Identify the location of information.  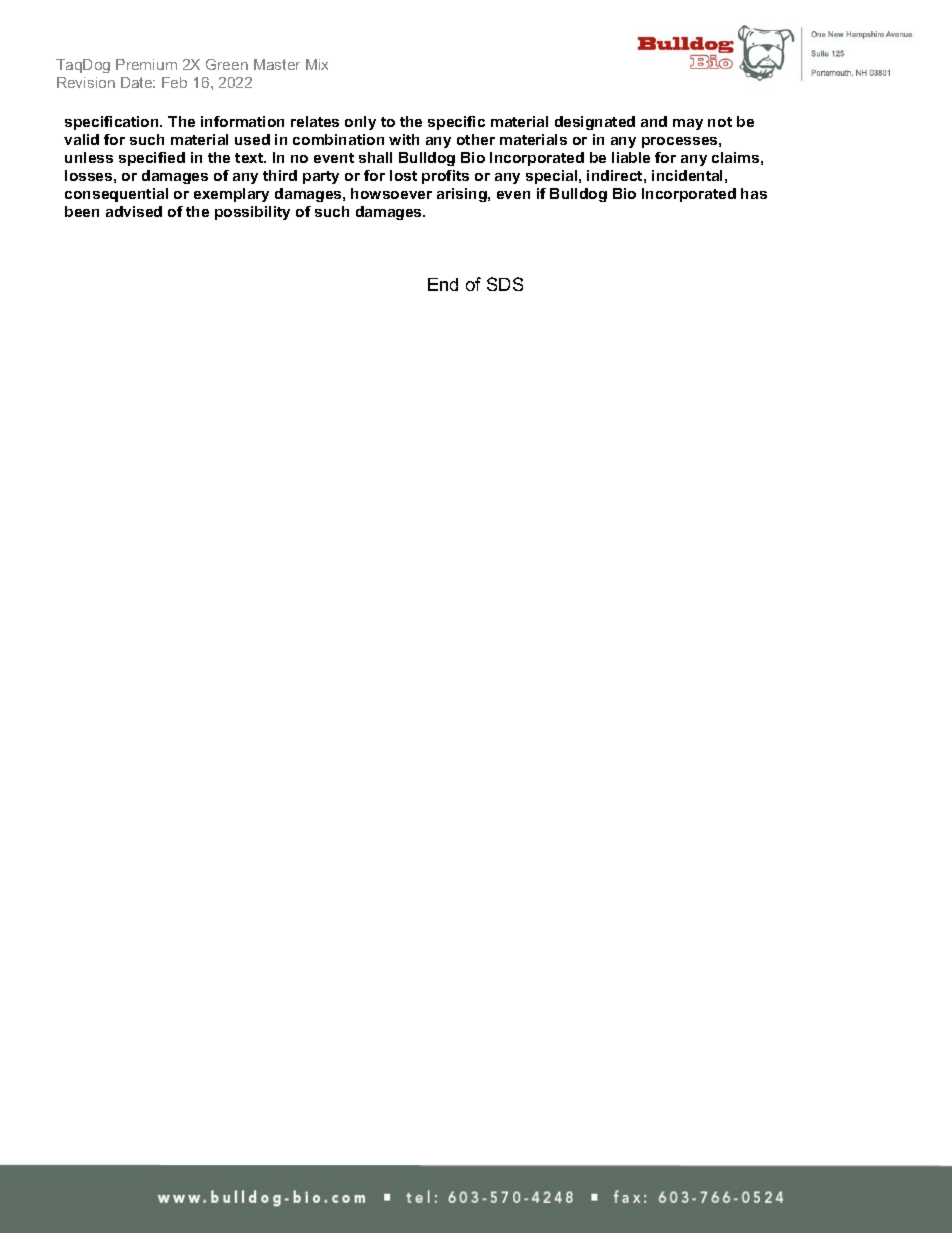
(242, 121).
